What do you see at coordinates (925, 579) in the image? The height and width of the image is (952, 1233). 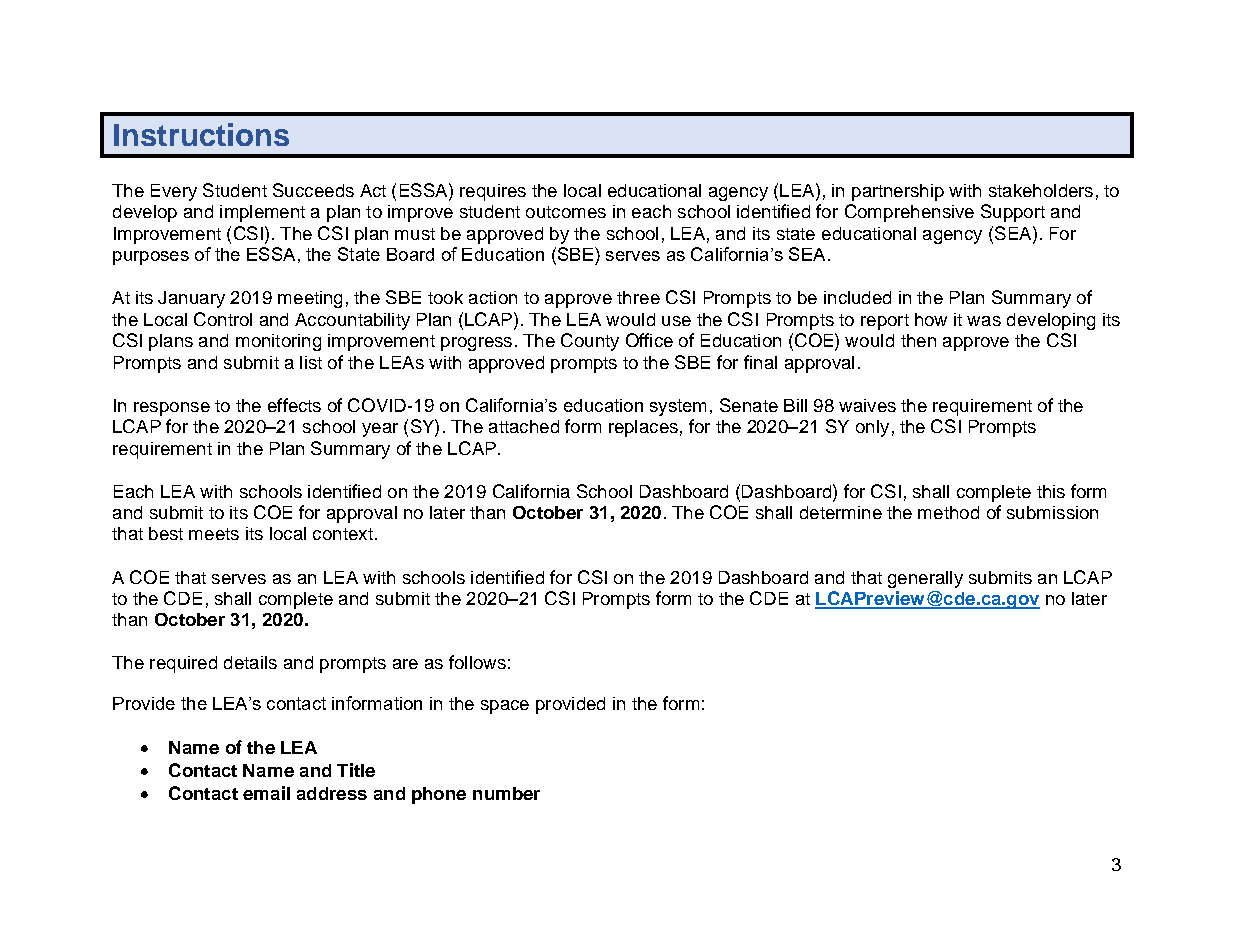 I see `generally` at bounding box center [925, 579].
